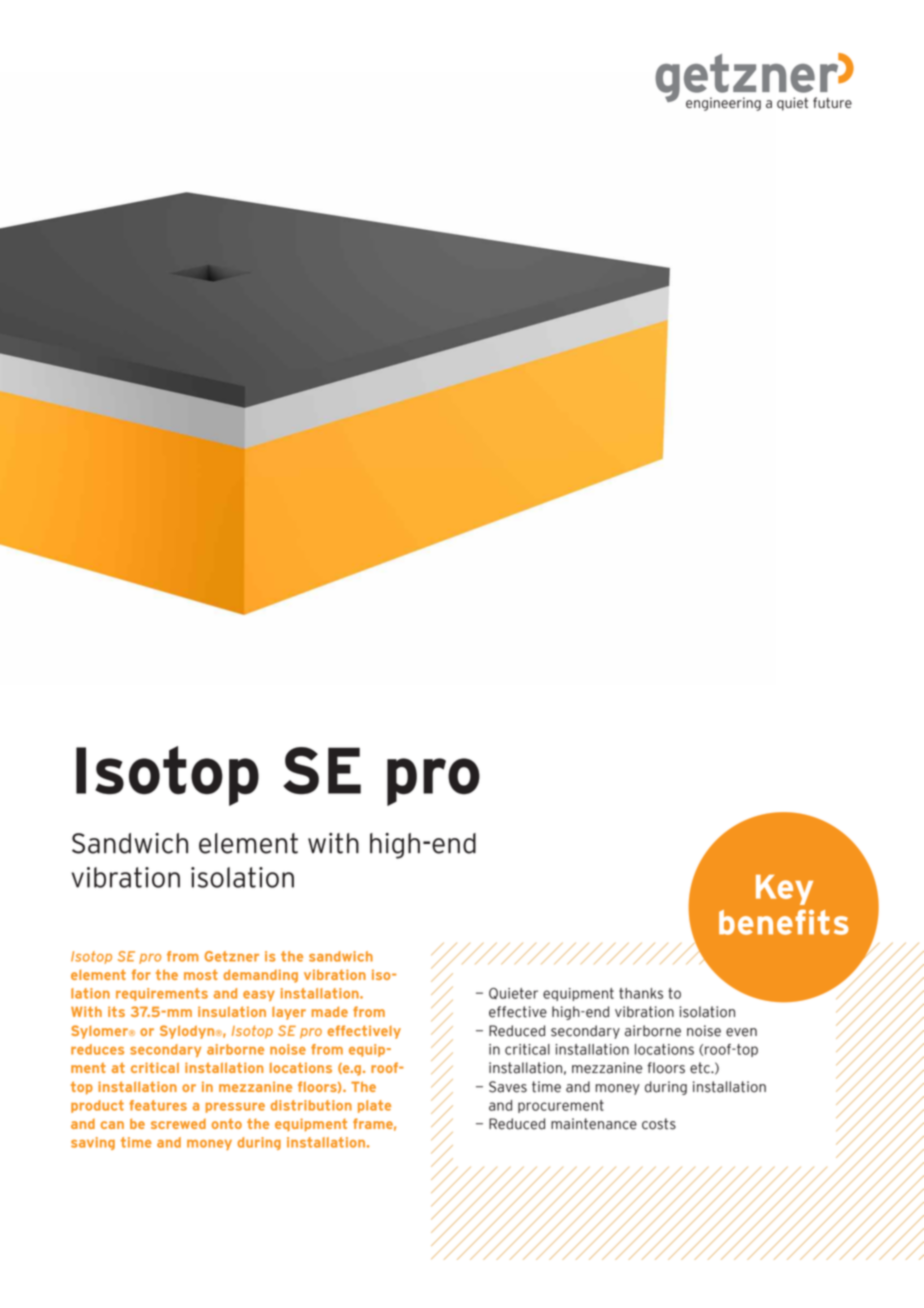  Describe the element at coordinates (289, 1013) in the screenshot. I see `layer` at that location.
